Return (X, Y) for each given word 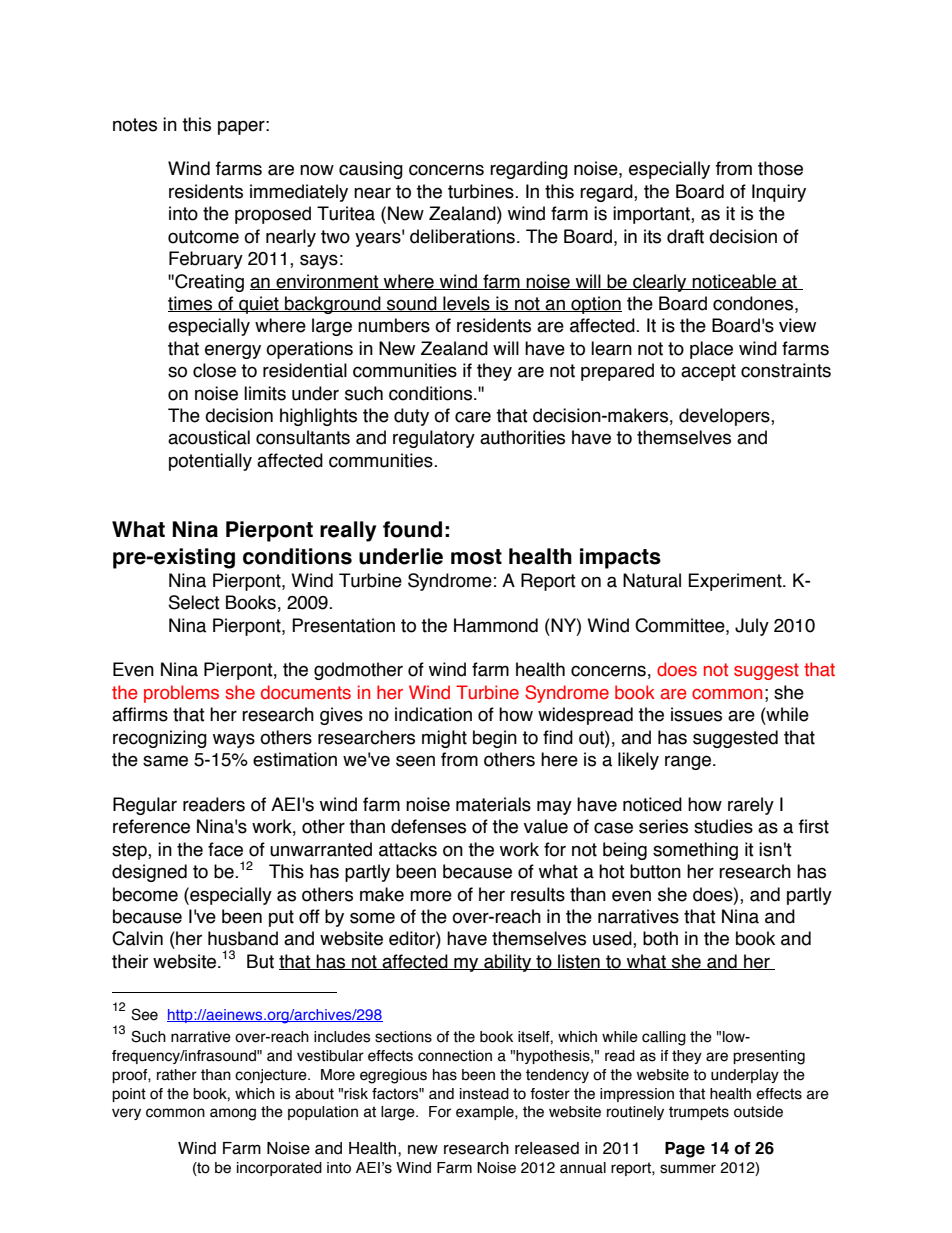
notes (135, 125)
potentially (210, 462)
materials (493, 804)
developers (725, 417)
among (233, 1114)
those (780, 168)
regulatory (434, 439)
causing (371, 170)
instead (484, 1094)
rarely (751, 806)
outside (758, 1112)
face (225, 849)
